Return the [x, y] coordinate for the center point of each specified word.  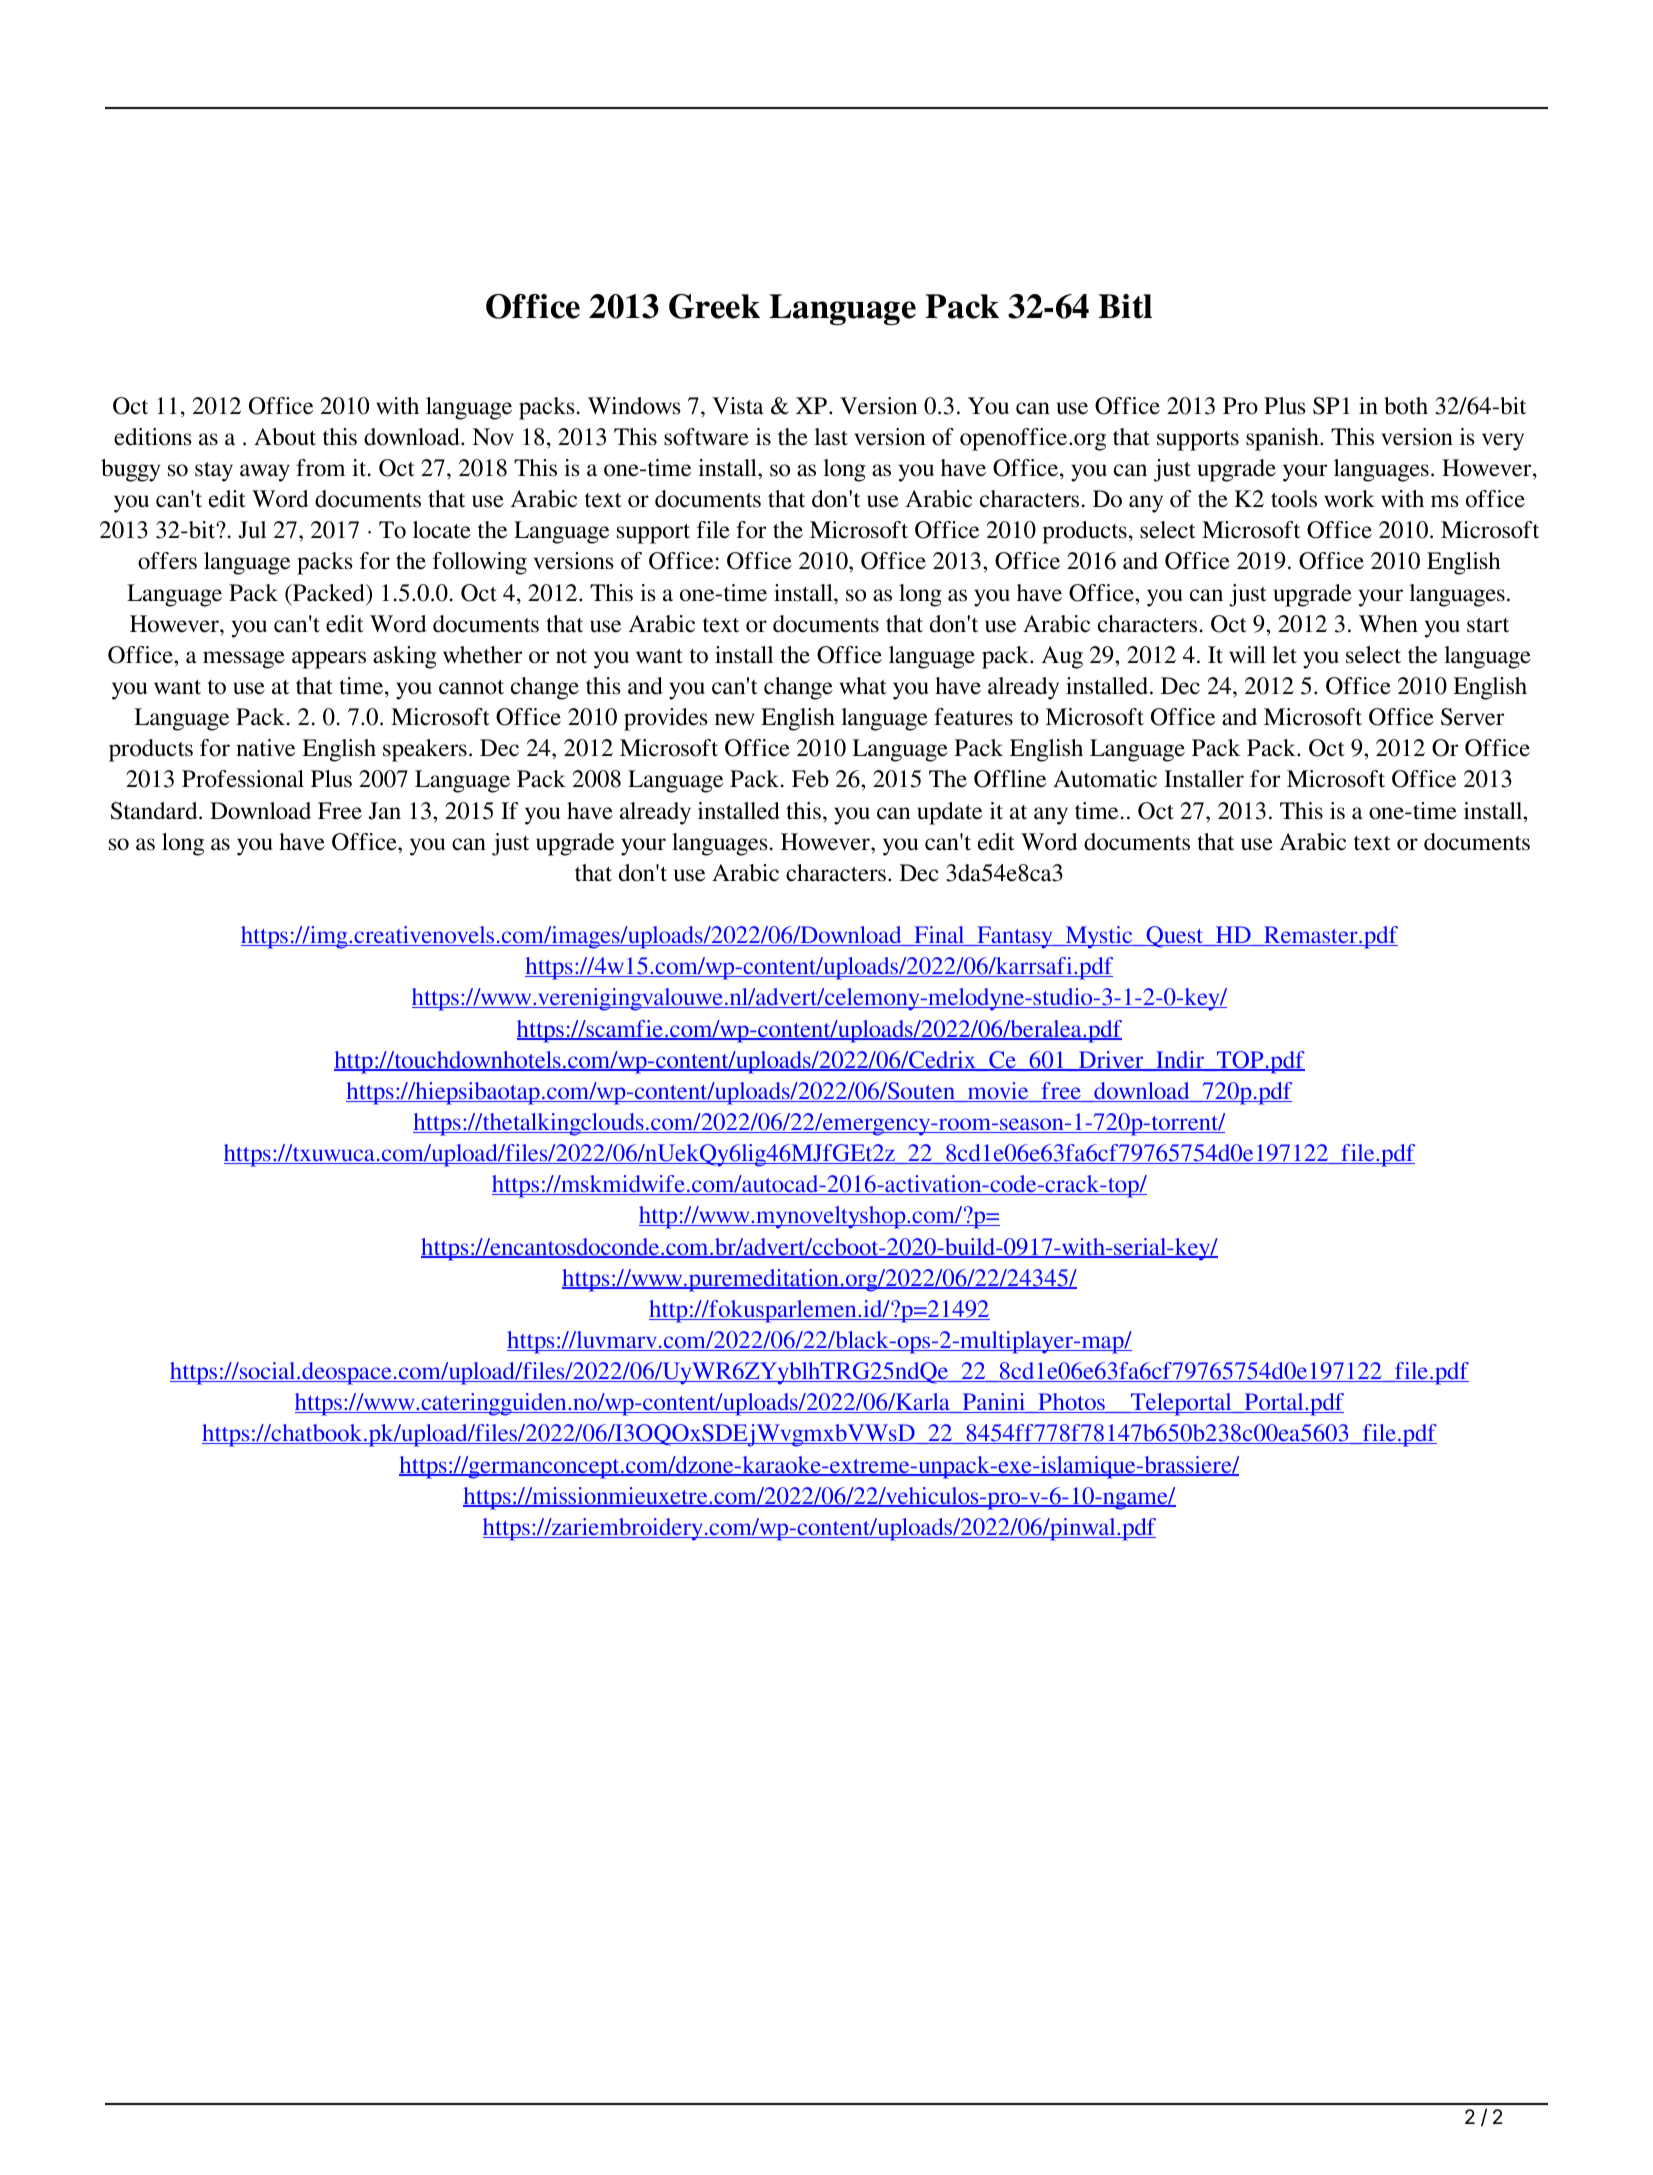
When [1388, 624]
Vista [738, 406]
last [831, 437]
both [1406, 406]
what [863, 686]
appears [329, 660]
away [265, 473]
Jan [384, 811]
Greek [714, 306]
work [1349, 499]
